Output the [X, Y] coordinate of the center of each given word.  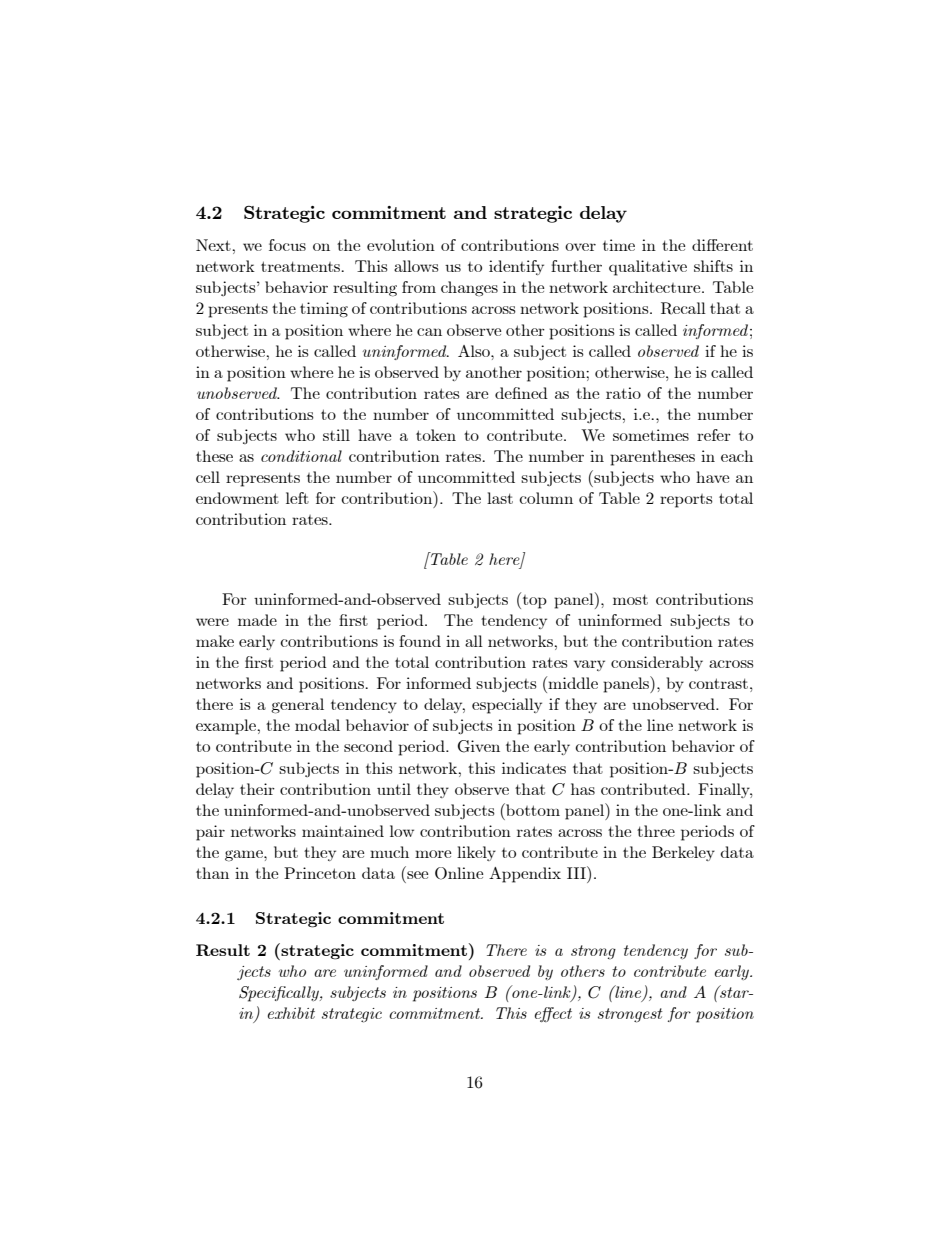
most [630, 599]
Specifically [280, 994]
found [420, 641]
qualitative [648, 268]
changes [469, 289]
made [257, 620]
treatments [302, 266]
